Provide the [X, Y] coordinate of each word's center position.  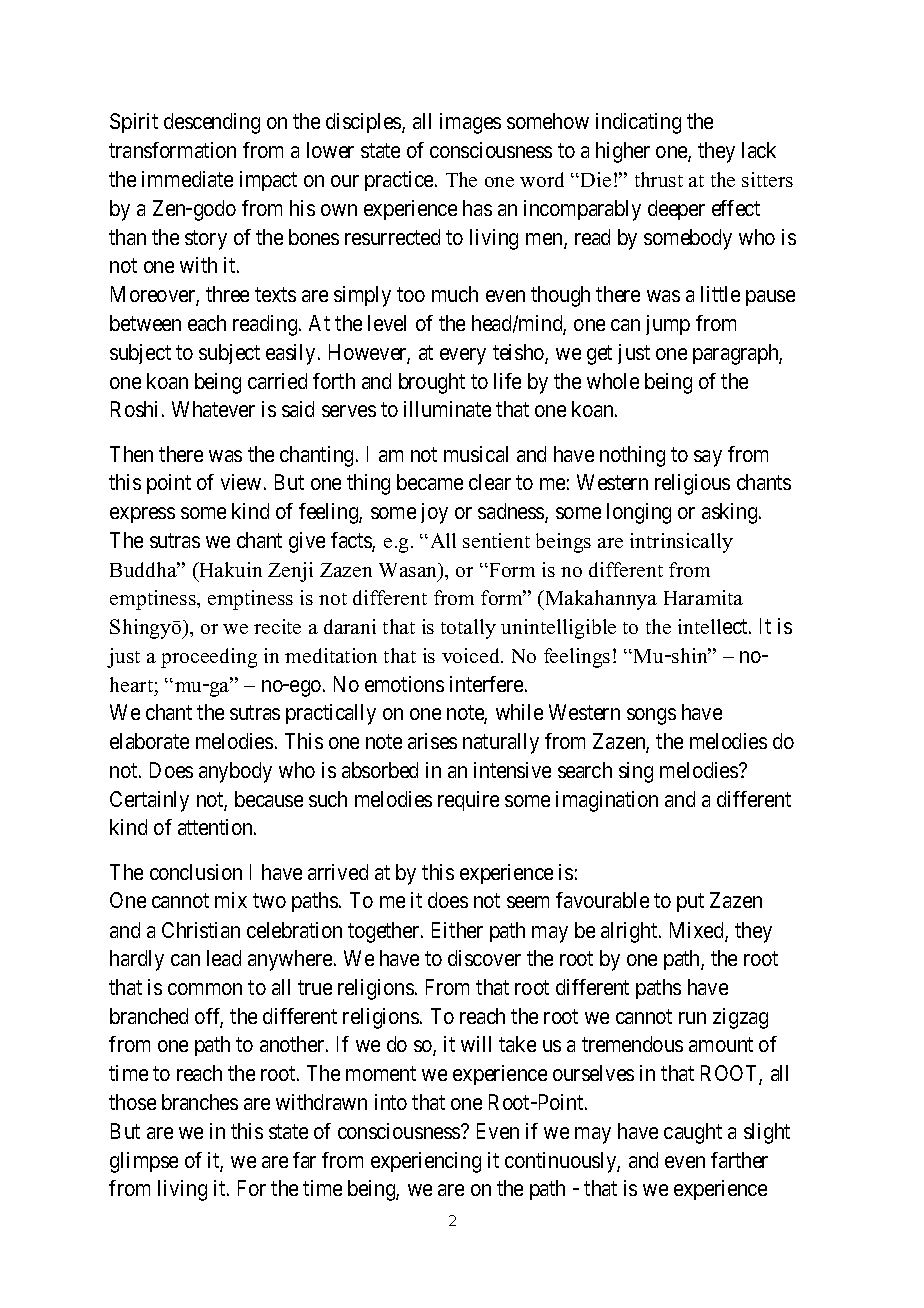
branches [200, 1102]
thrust [659, 179]
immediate [187, 179]
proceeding [209, 658]
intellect [714, 626]
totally [468, 629]
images [470, 123]
